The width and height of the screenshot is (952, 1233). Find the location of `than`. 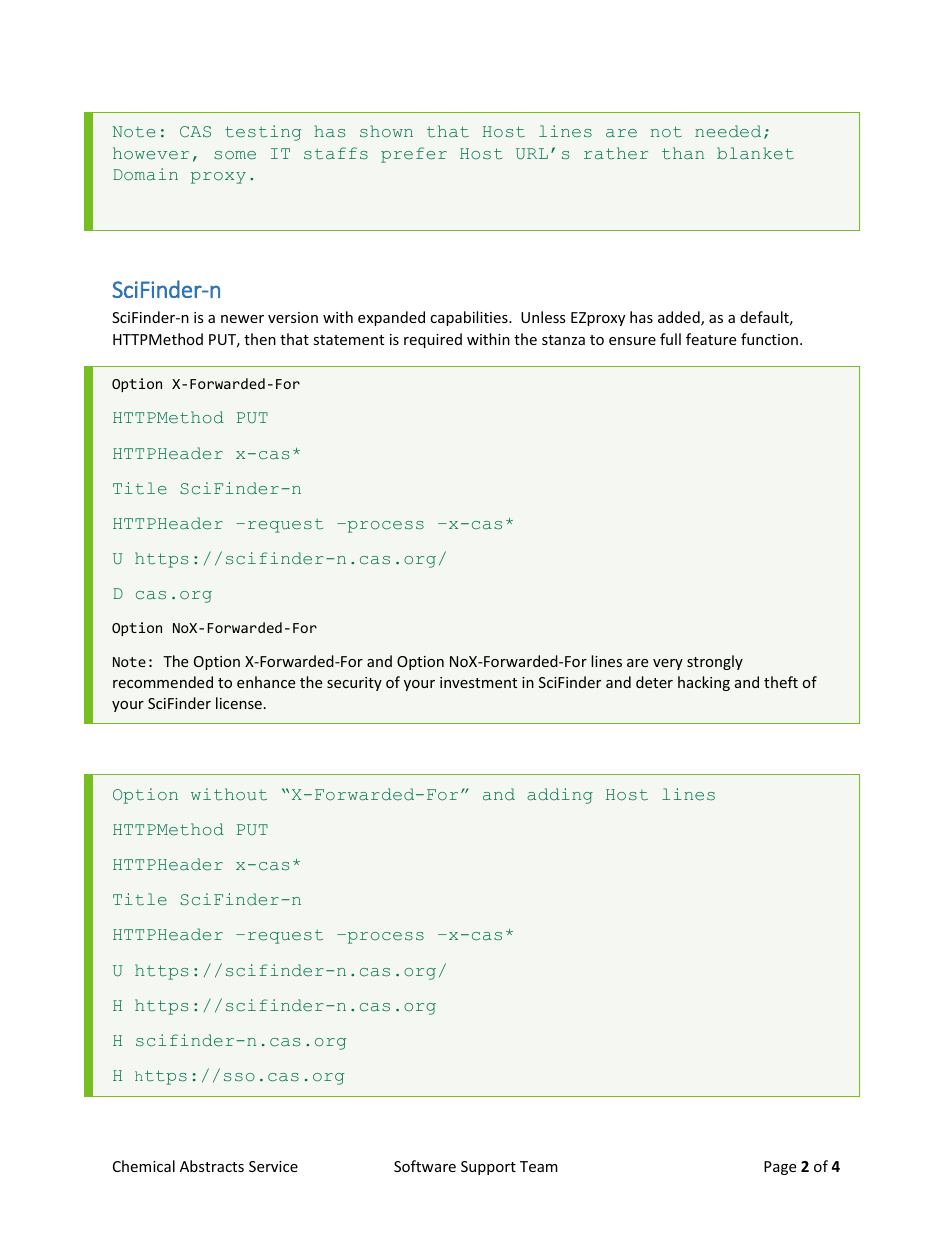

than is located at coordinates (683, 153).
